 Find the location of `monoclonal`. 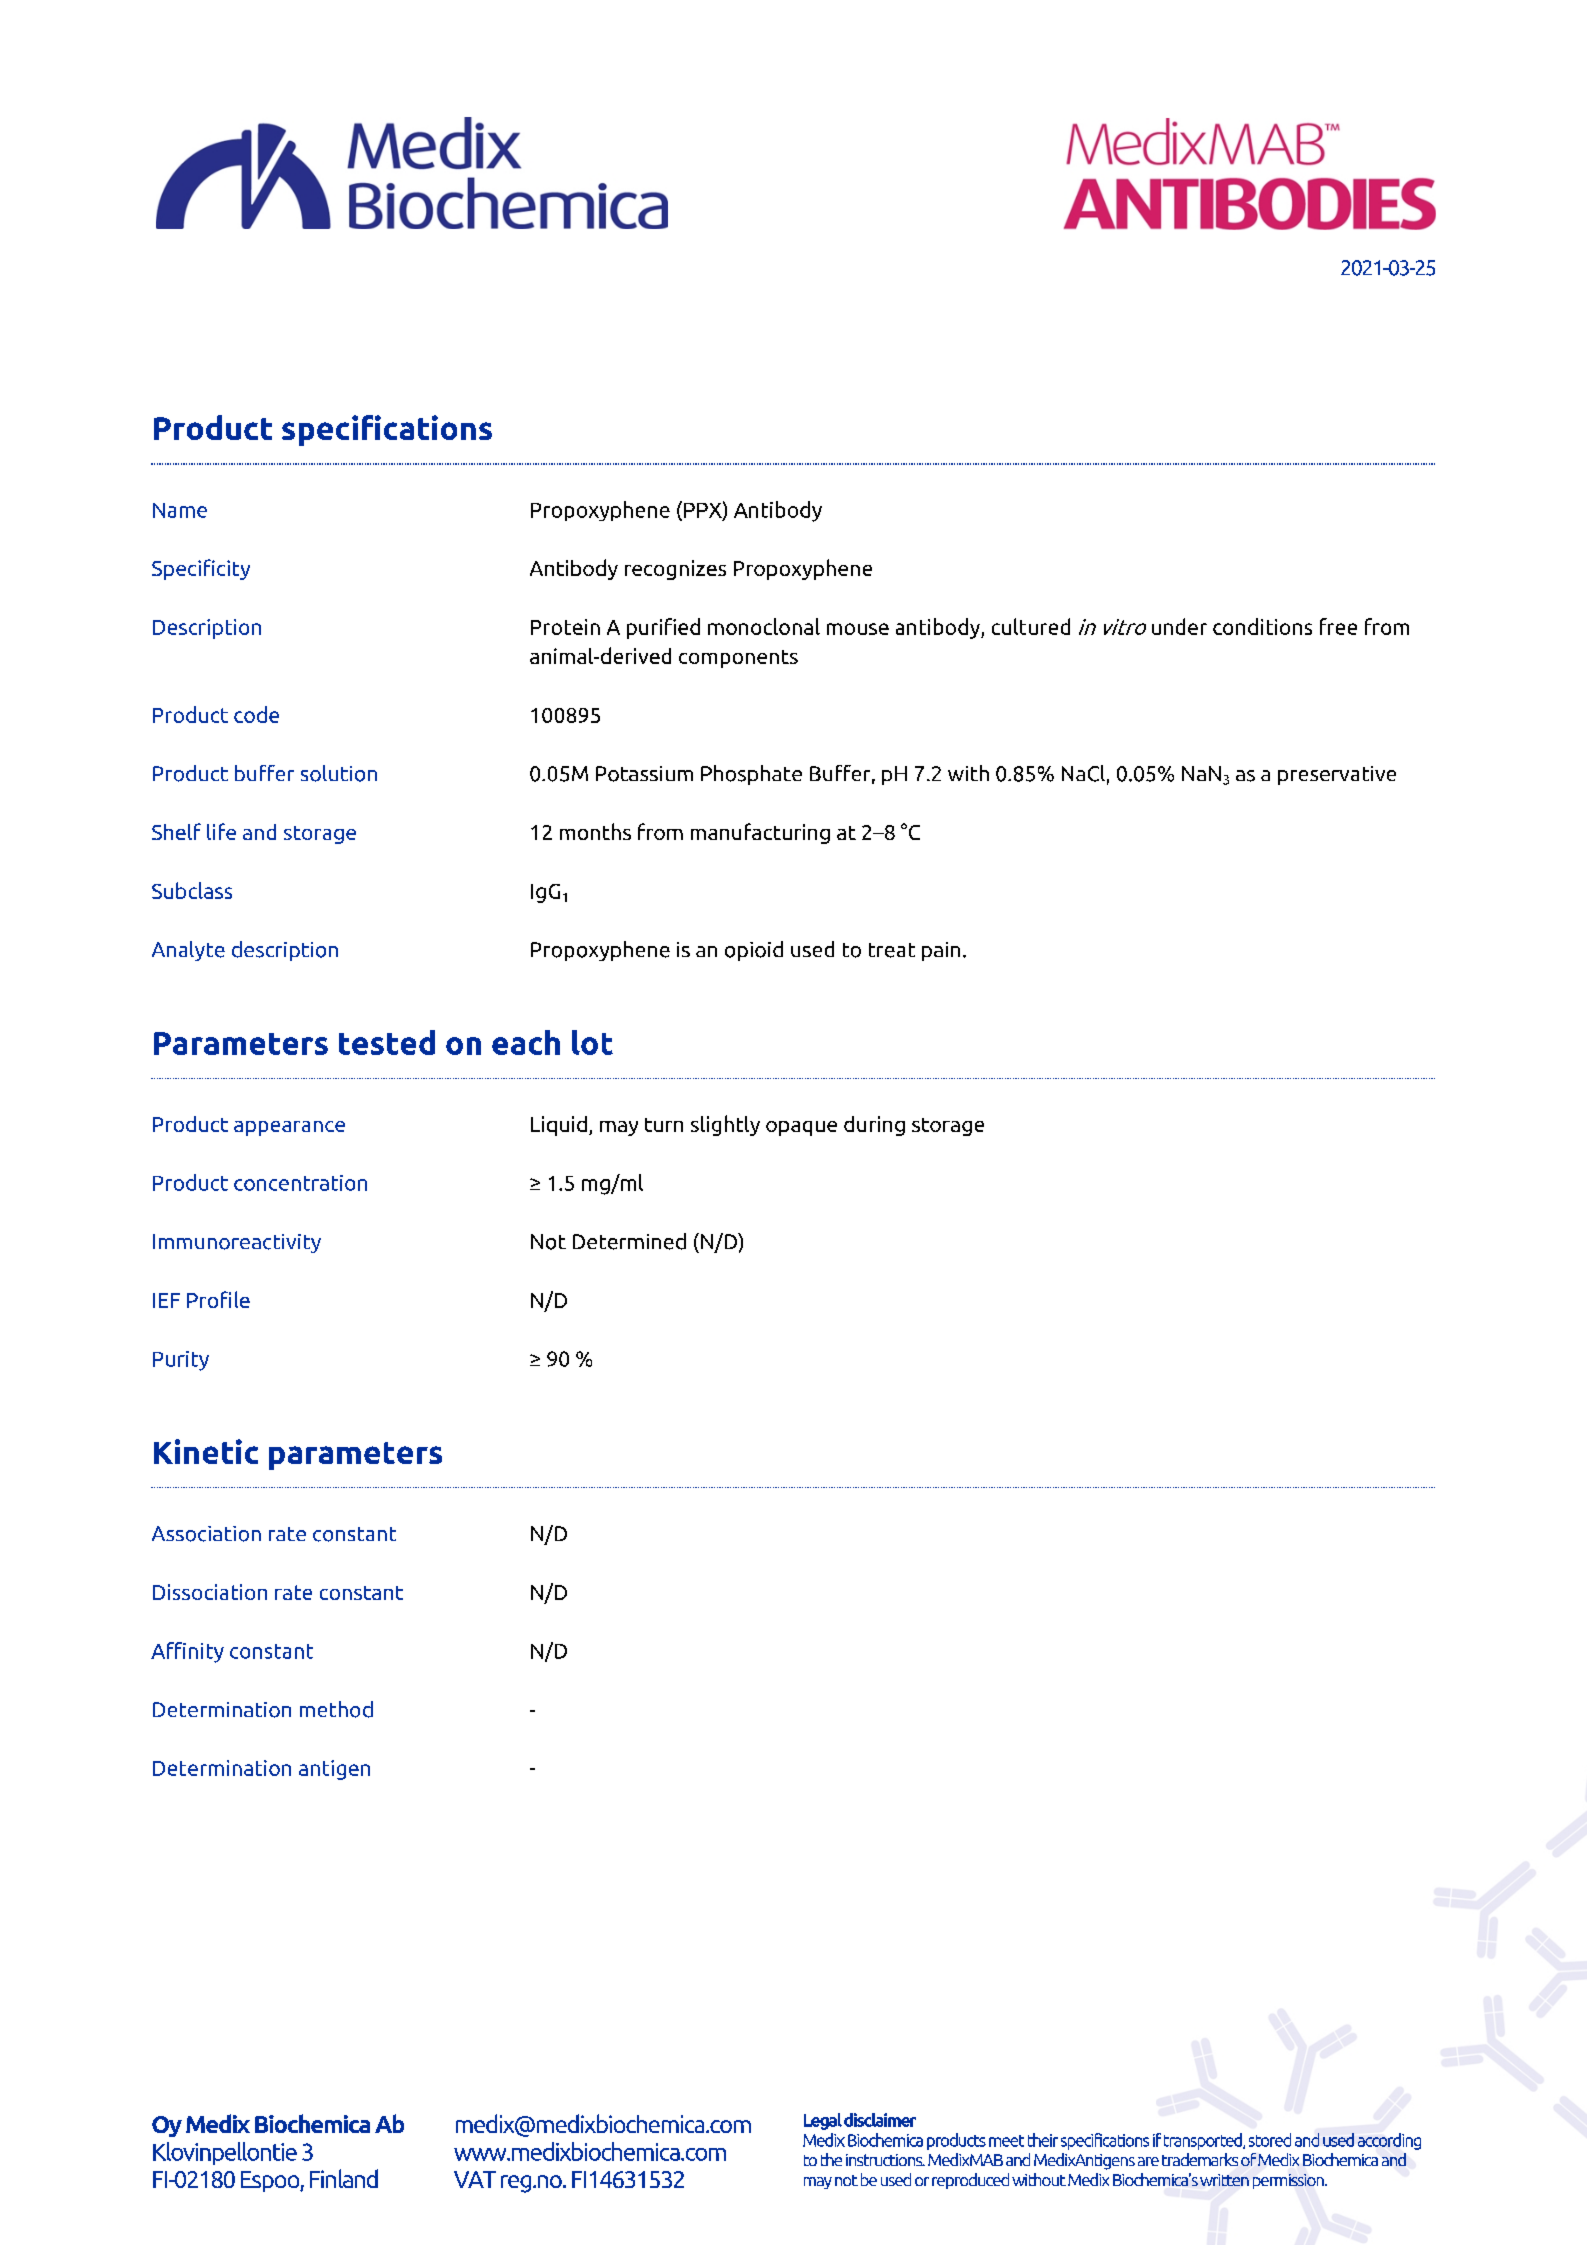

monoclonal is located at coordinates (764, 626).
